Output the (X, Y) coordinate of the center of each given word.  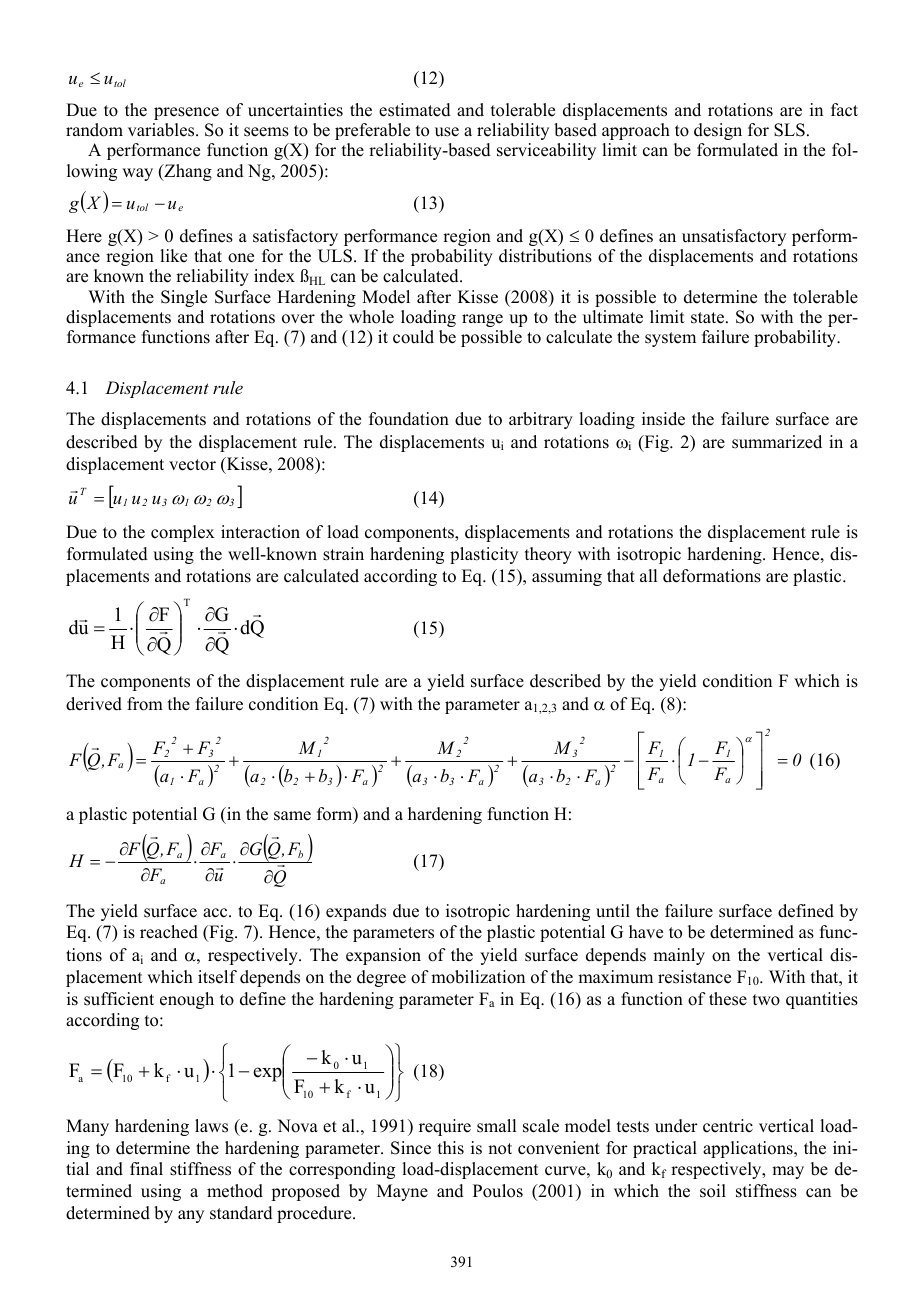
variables (162, 130)
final (146, 1168)
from (145, 704)
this (451, 1148)
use (447, 132)
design (718, 131)
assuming (567, 577)
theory (548, 555)
